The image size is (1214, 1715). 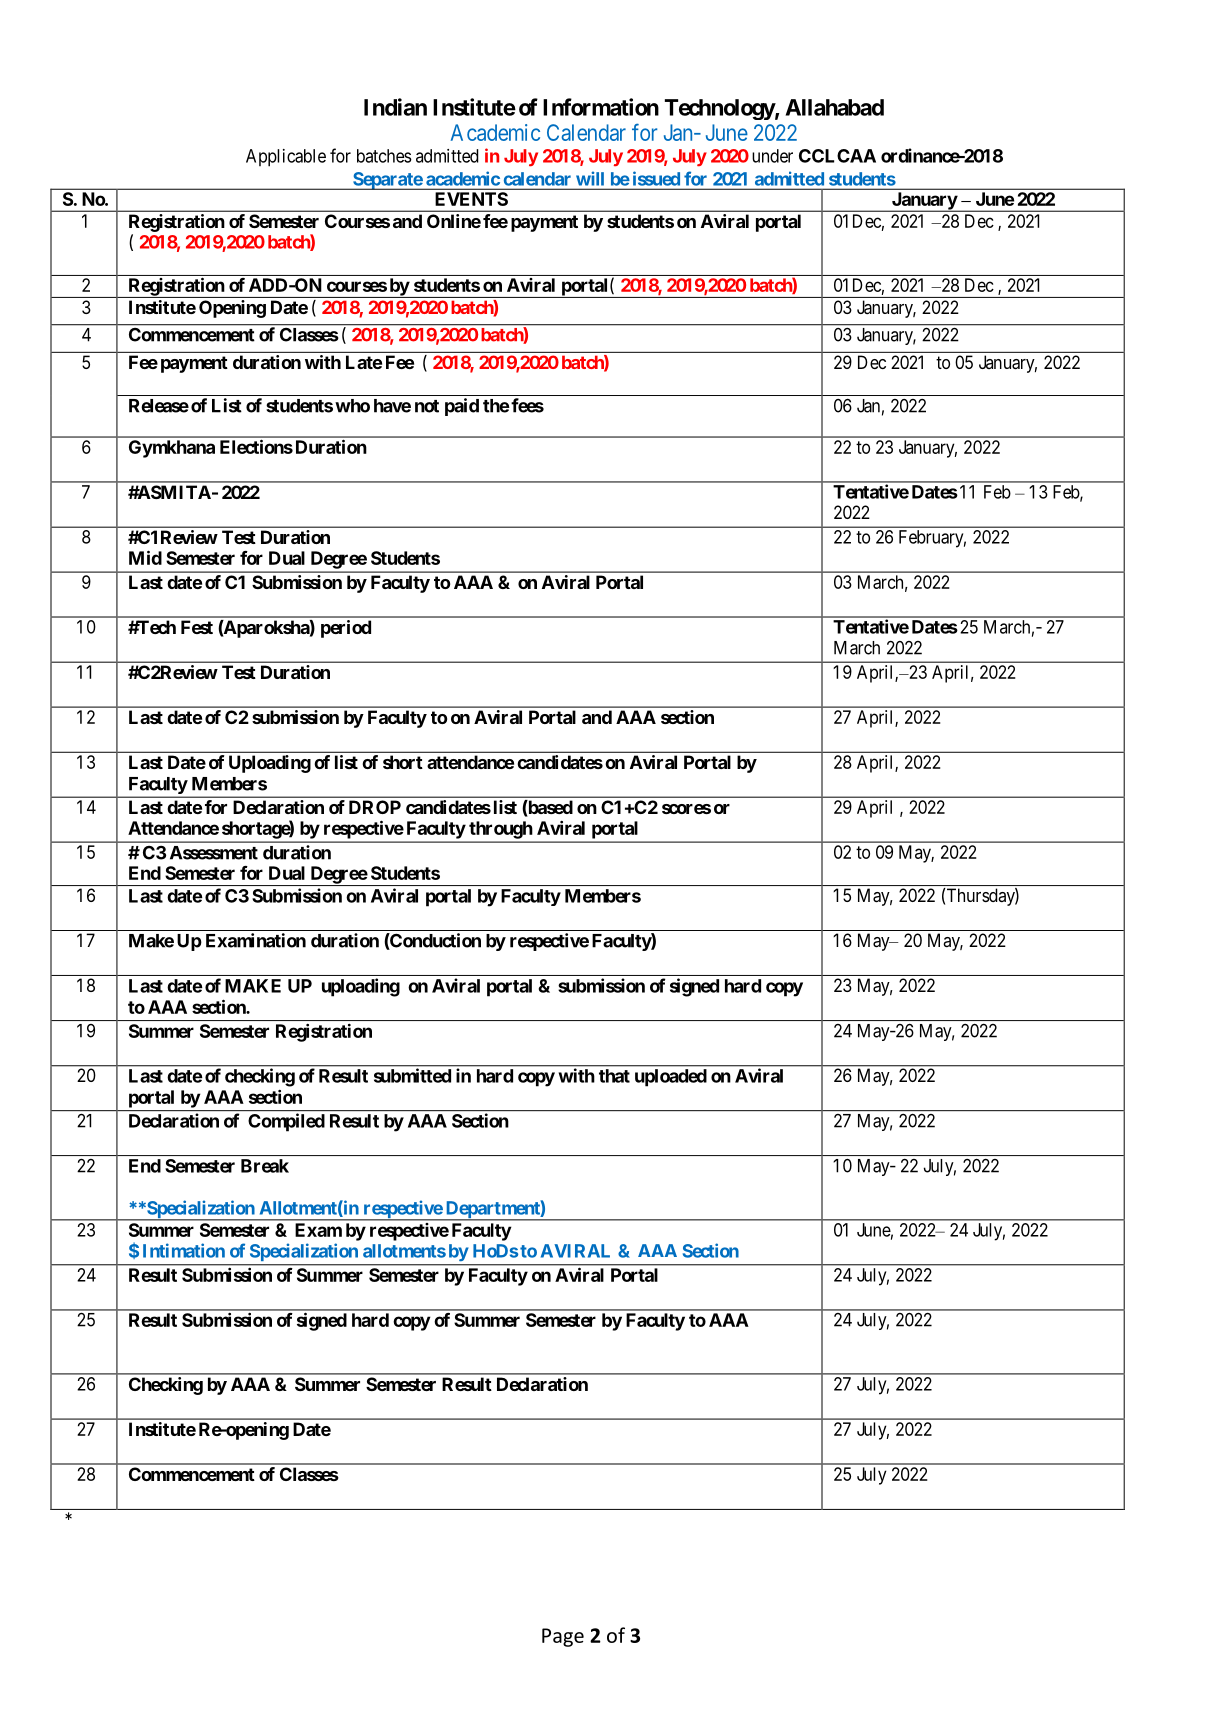 What do you see at coordinates (197, 627) in the screenshot?
I see `Fest` at bounding box center [197, 627].
